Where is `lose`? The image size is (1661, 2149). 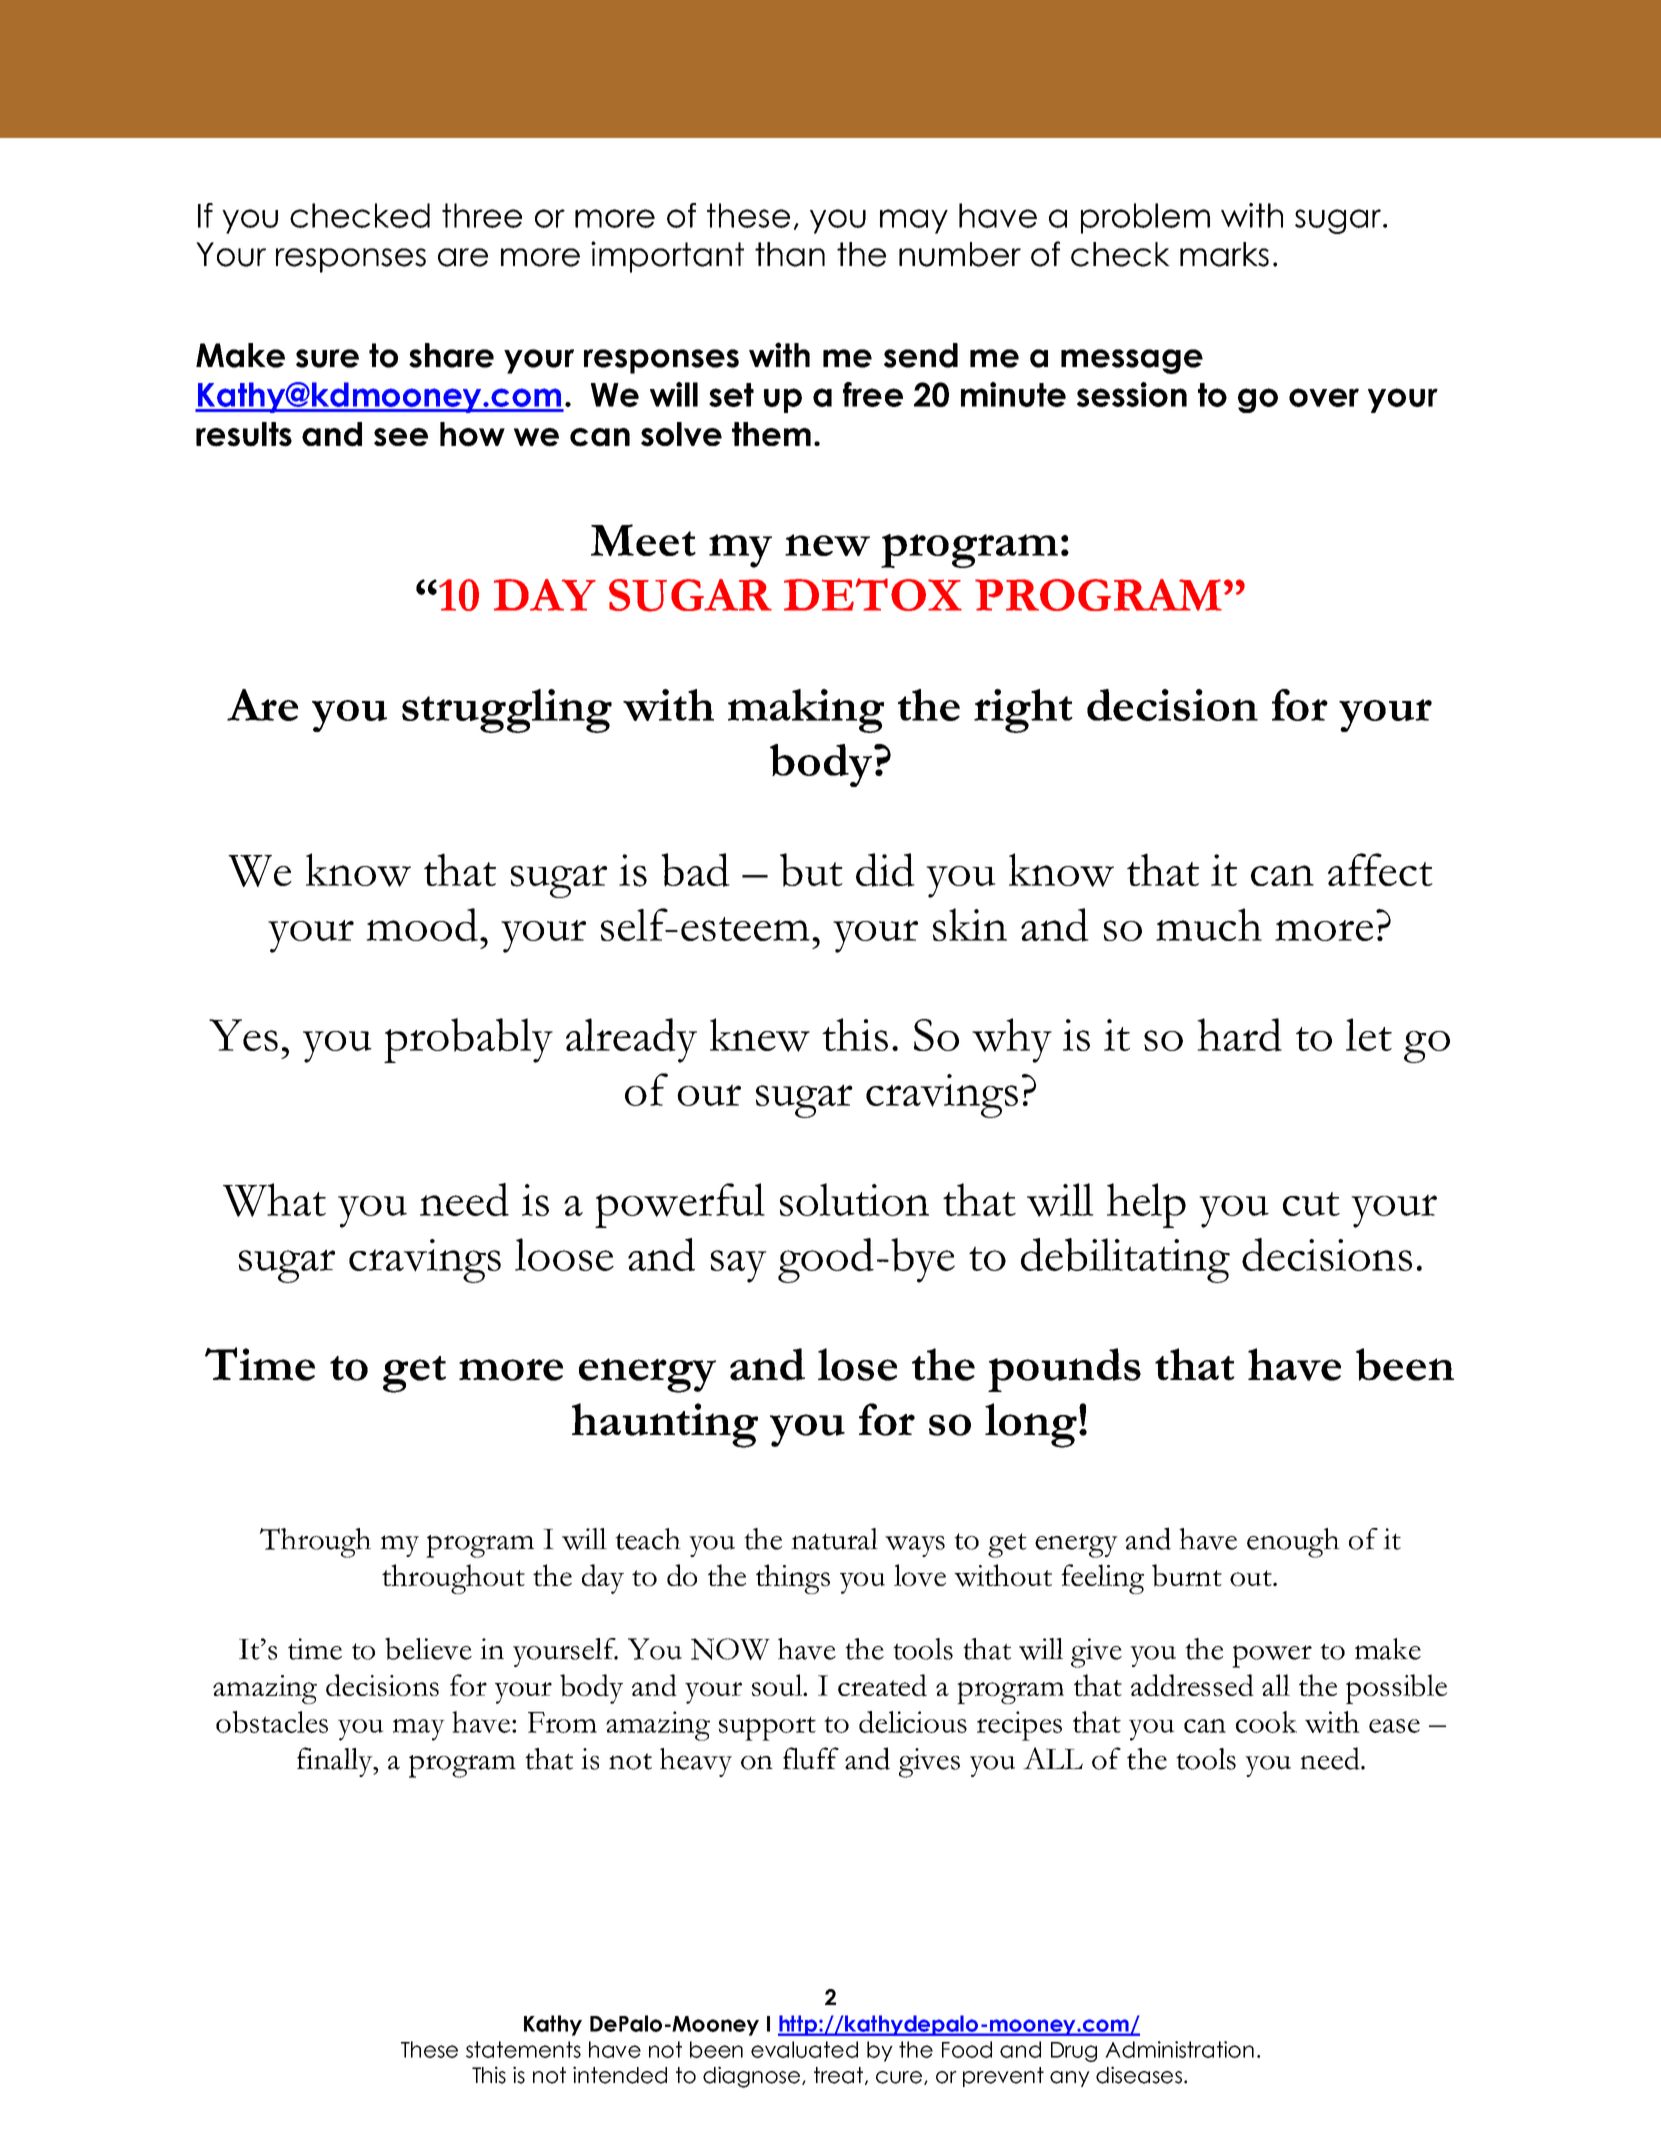
lose is located at coordinates (857, 1364).
